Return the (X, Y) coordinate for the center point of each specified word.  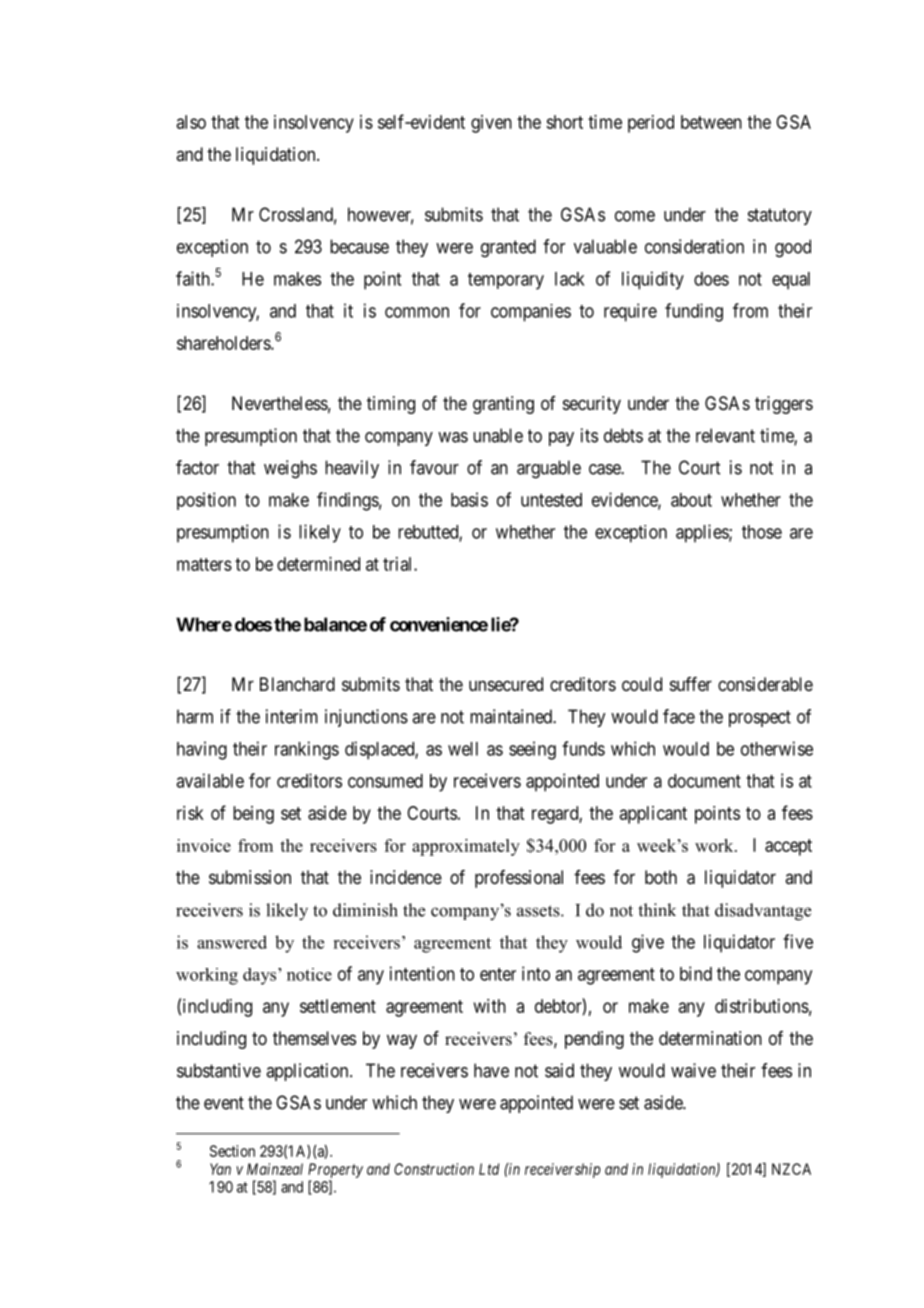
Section (232, 1151)
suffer (691, 684)
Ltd (489, 1169)
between (711, 122)
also (191, 122)
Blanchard (297, 684)
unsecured (506, 684)
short (564, 122)
